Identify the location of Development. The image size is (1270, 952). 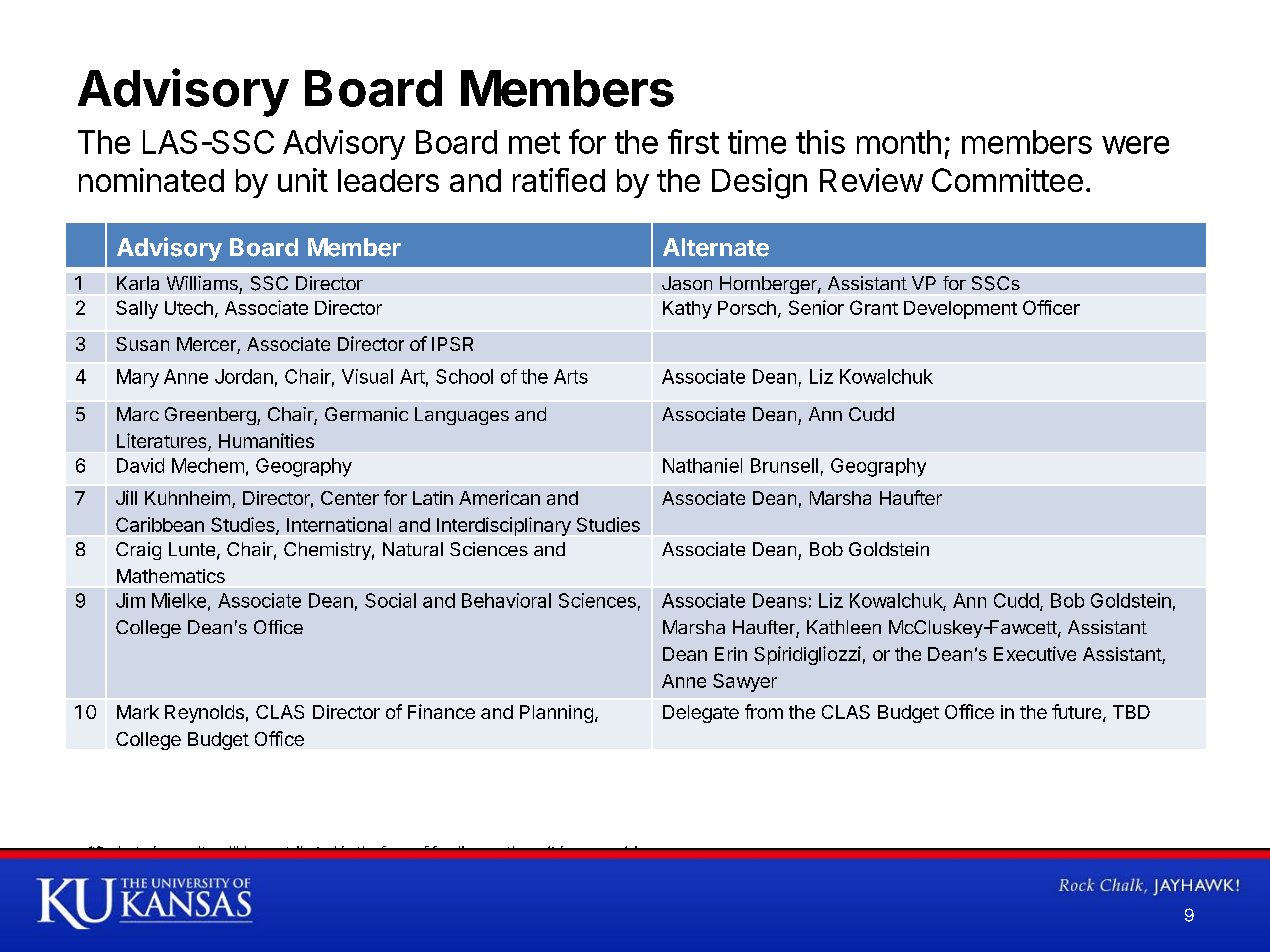
(960, 310).
